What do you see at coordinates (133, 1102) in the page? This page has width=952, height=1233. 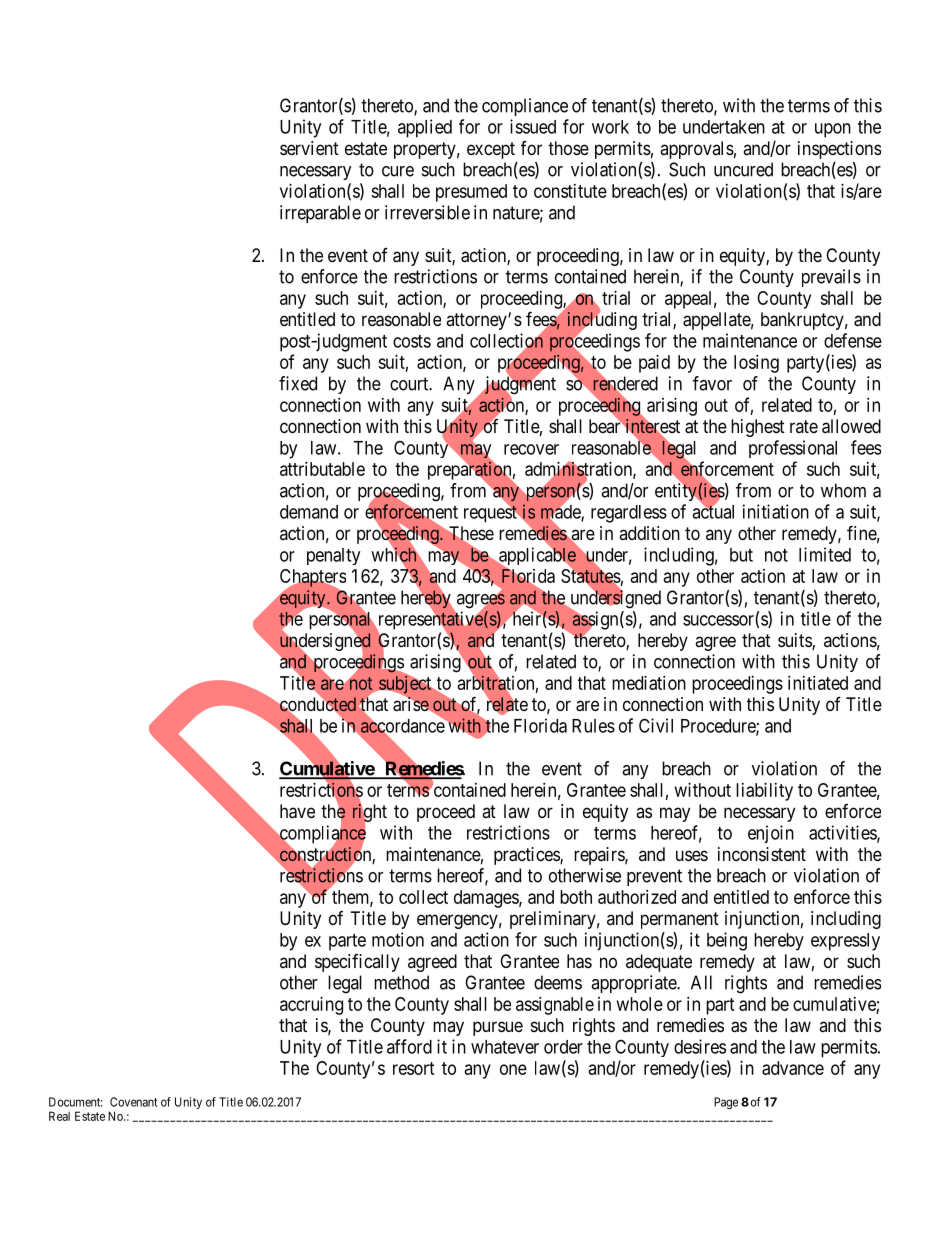 I see `Covenant` at bounding box center [133, 1102].
